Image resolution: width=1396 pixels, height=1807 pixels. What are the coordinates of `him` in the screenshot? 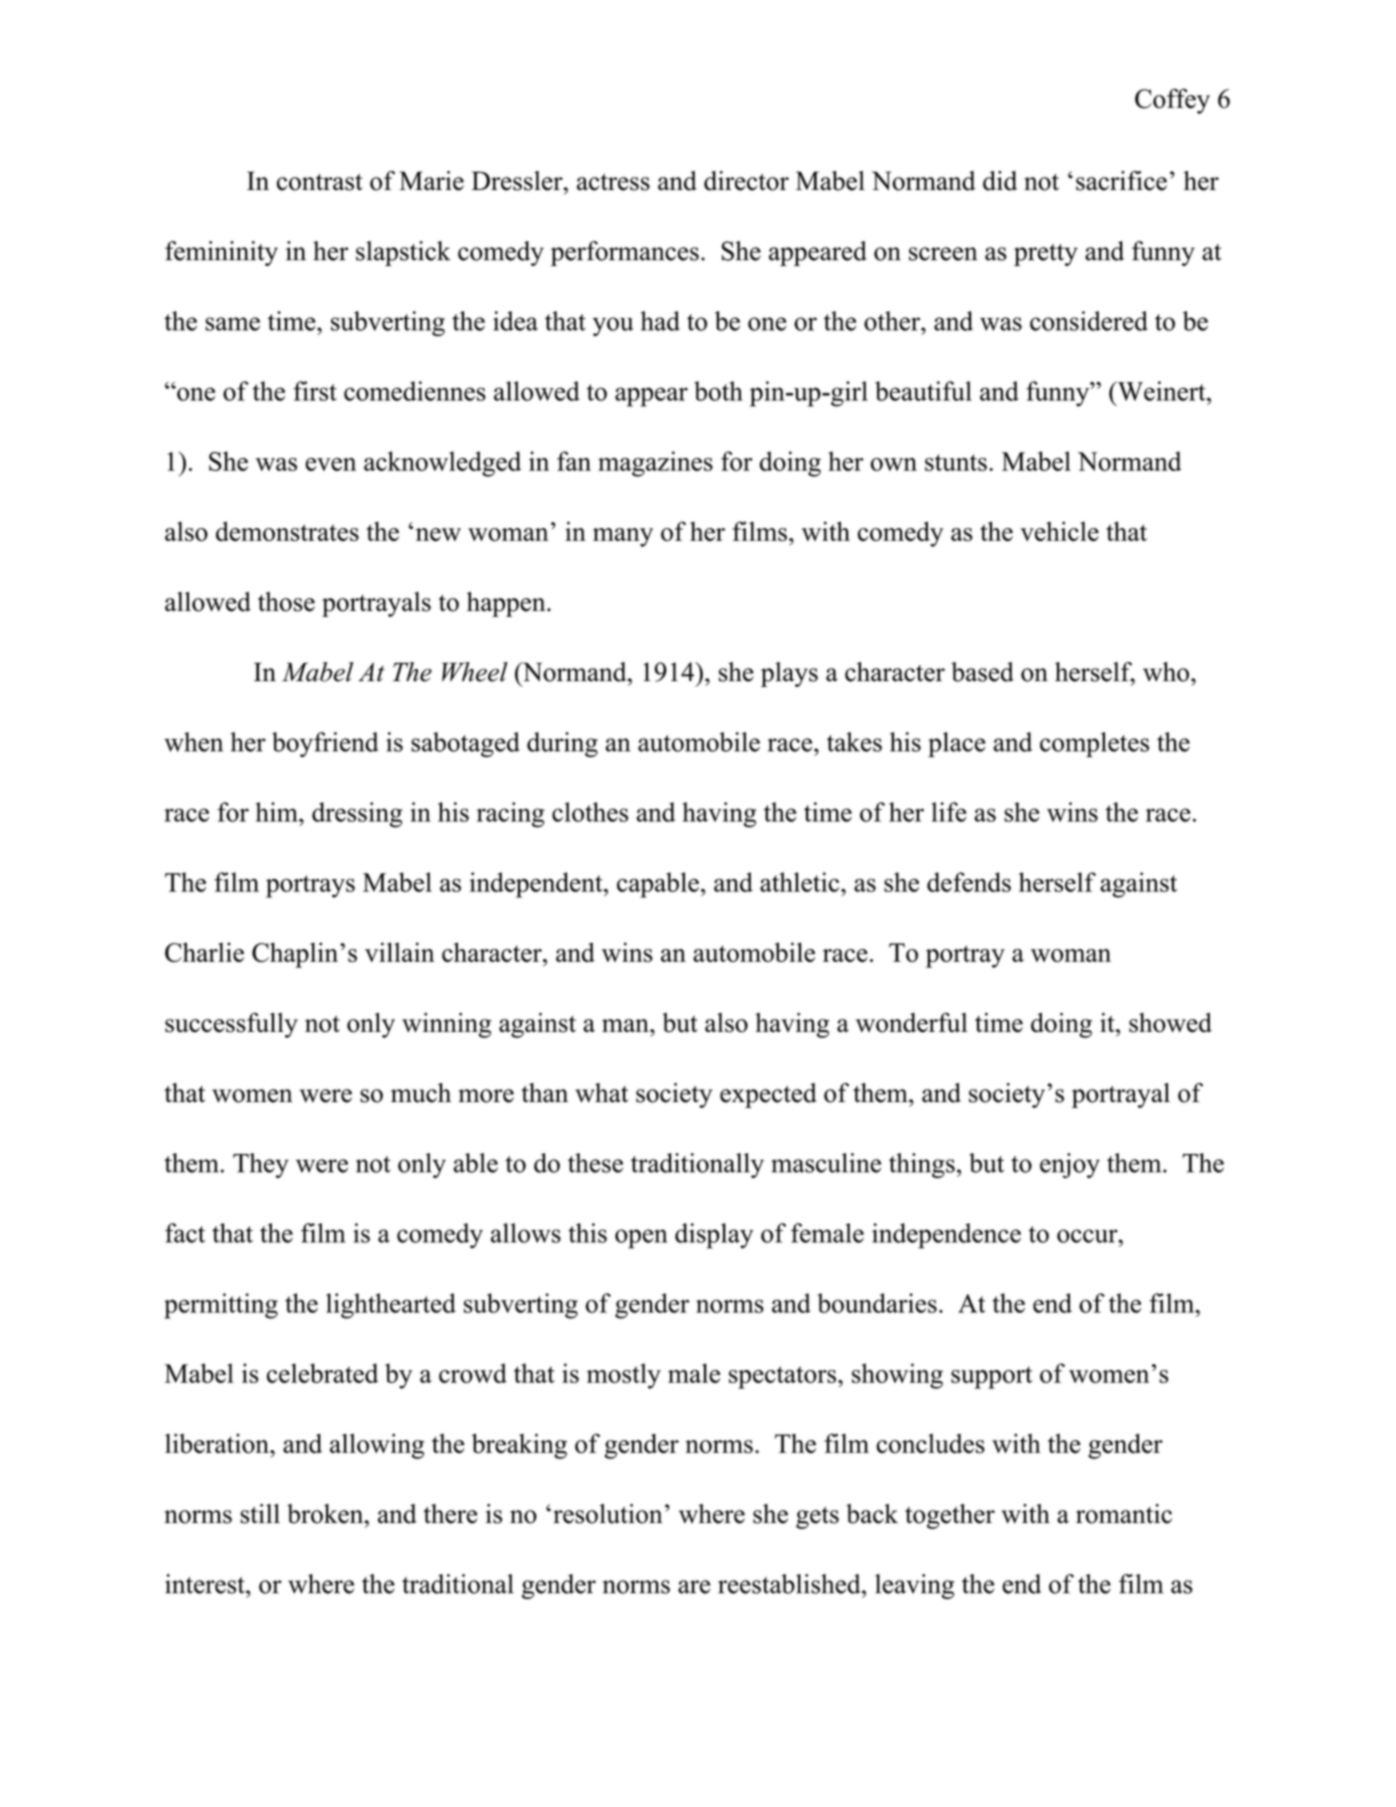 It's located at (278, 812).
